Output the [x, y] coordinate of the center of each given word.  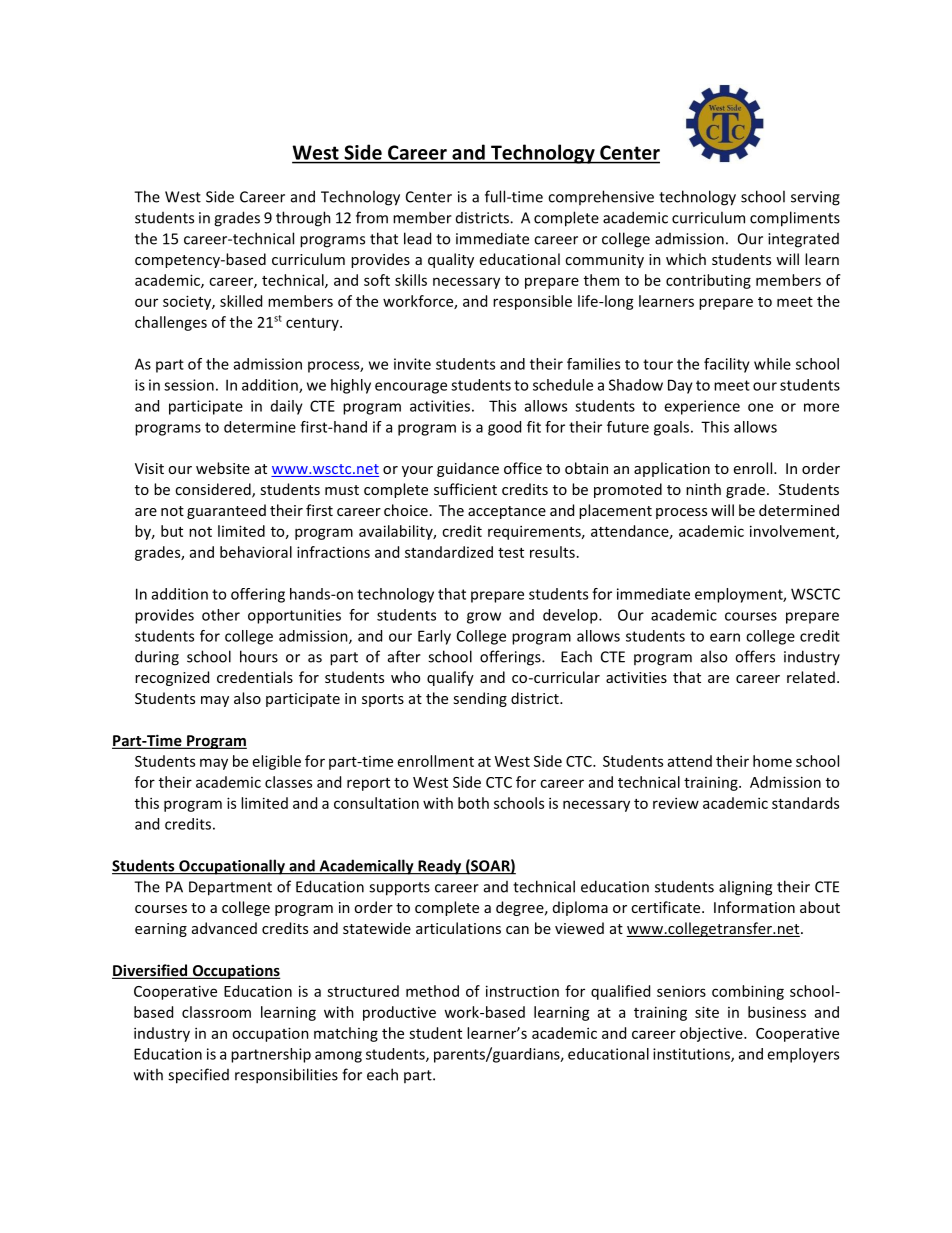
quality [451, 260]
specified [198, 1076]
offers [755, 656]
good [504, 428]
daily [287, 407]
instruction [522, 991]
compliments [795, 219]
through [303, 219]
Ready [440, 867]
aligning [745, 888]
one [760, 407]
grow [484, 618]
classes [288, 782]
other [221, 615]
